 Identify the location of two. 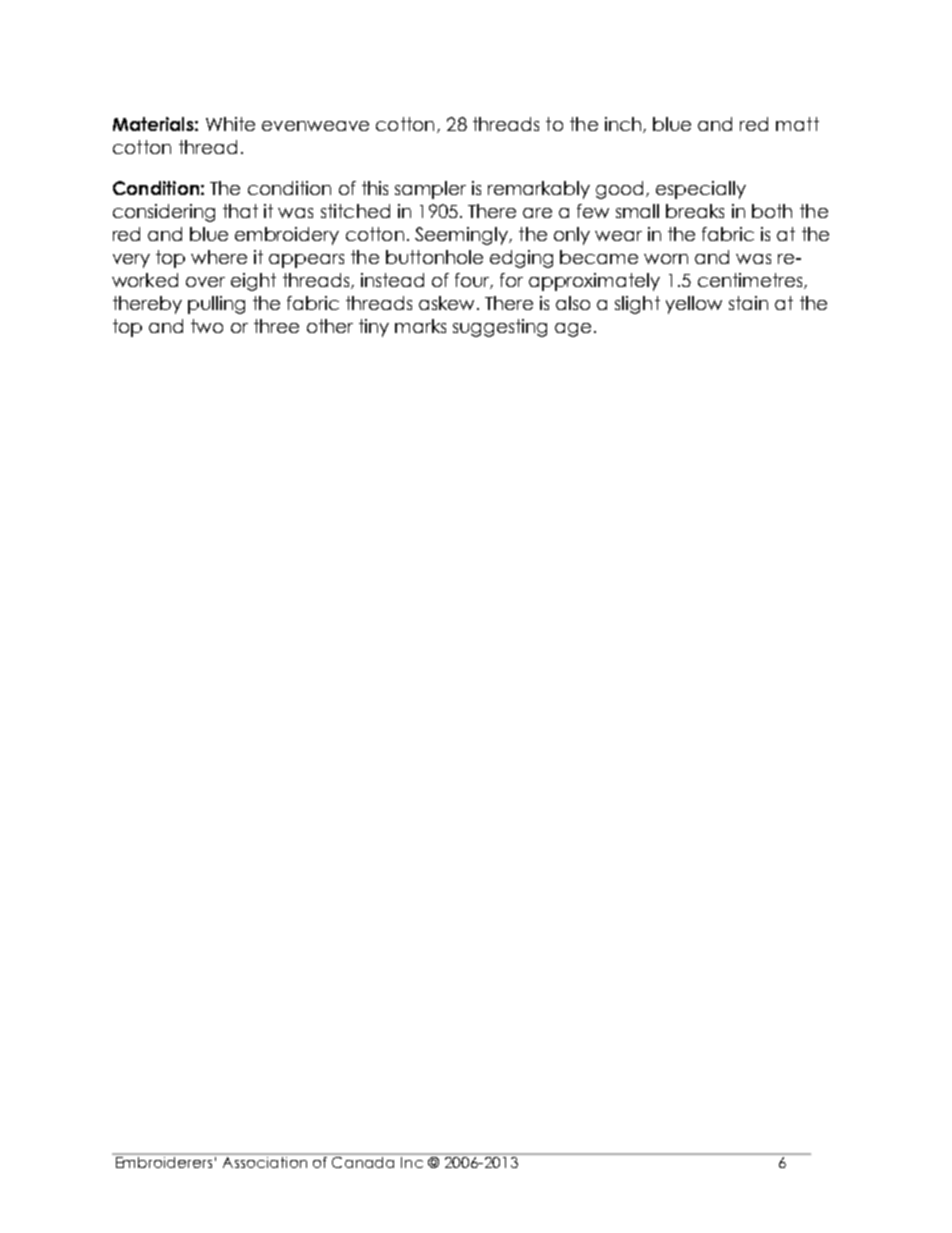
(207, 326).
